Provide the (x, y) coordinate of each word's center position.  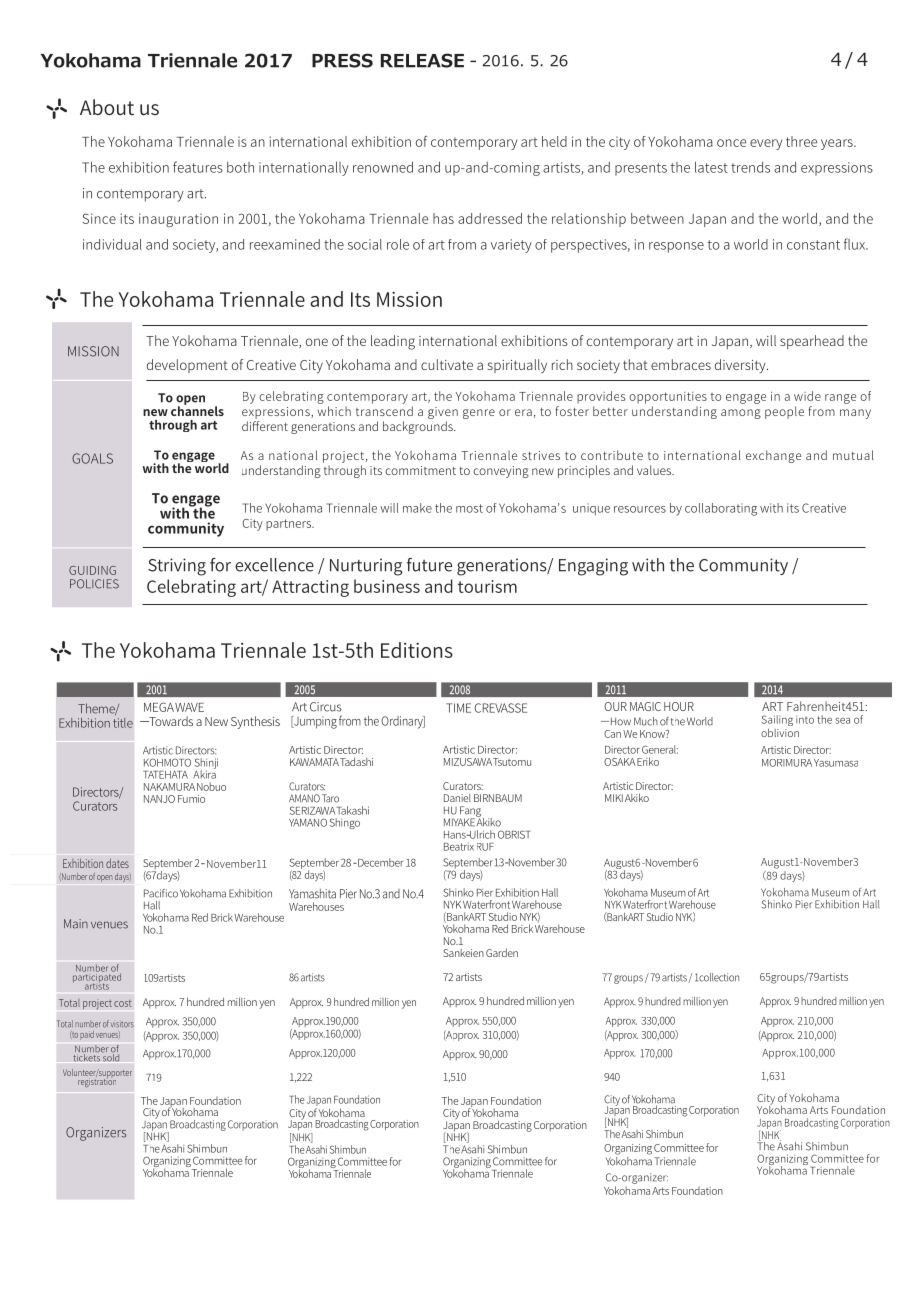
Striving (177, 567)
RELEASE (422, 60)
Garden (502, 952)
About (107, 107)
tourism (487, 586)
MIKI (614, 798)
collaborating (721, 509)
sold (111, 1057)
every (766, 144)
